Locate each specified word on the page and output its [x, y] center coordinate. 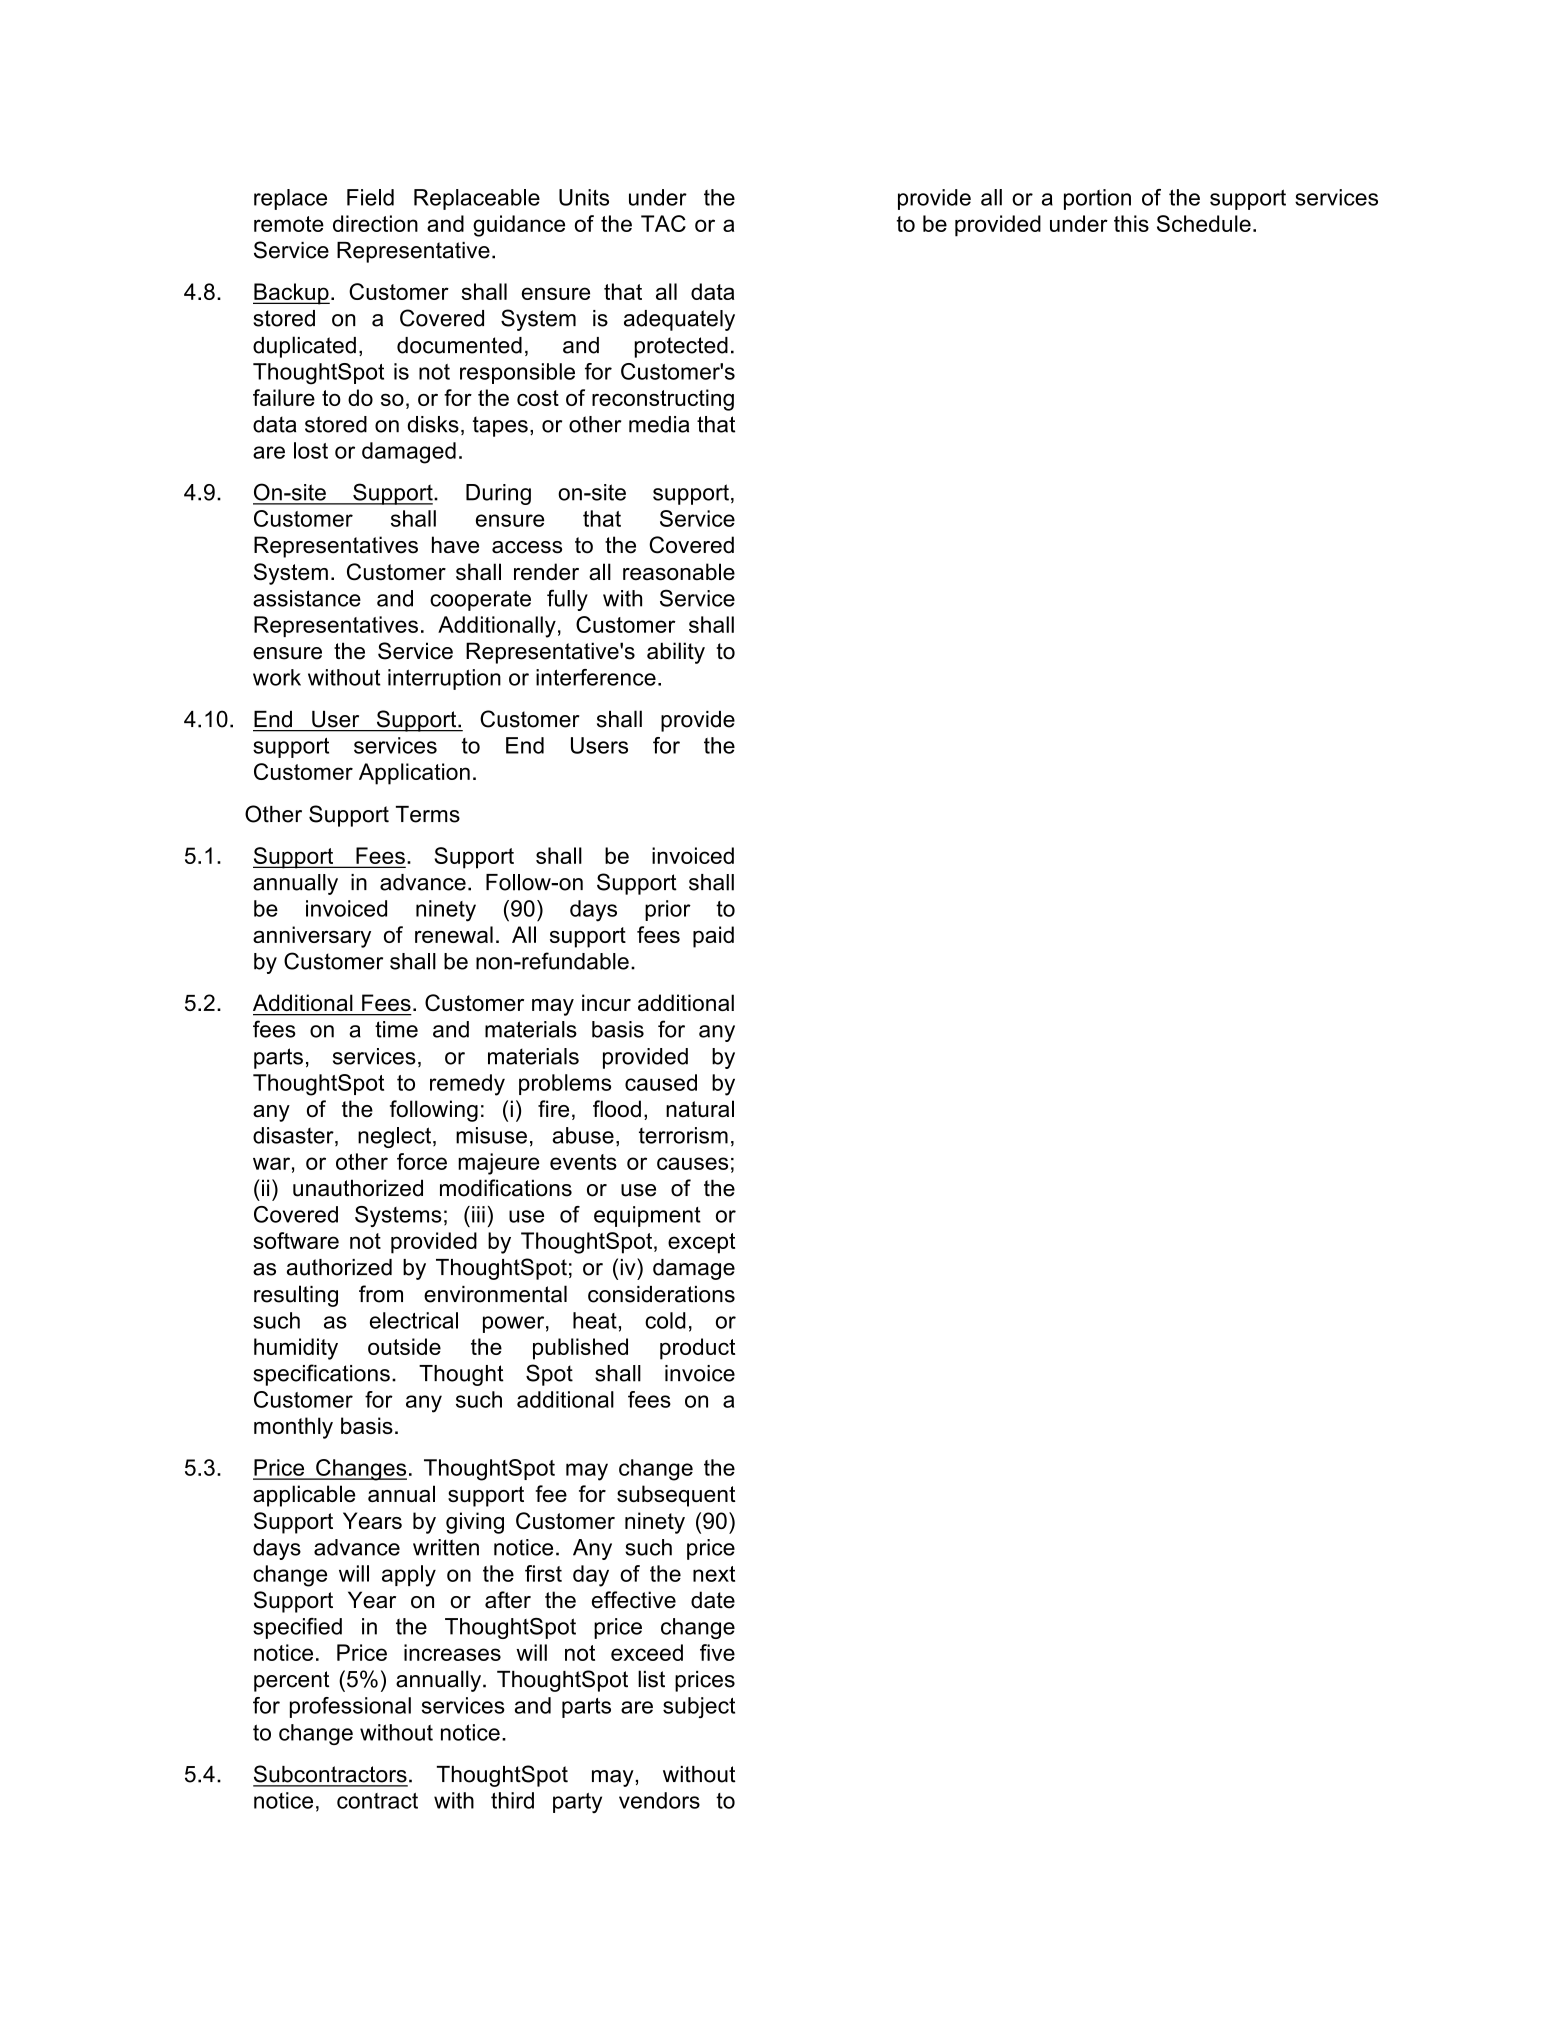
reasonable [679, 571]
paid [713, 937]
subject [699, 1707]
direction [375, 223]
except [701, 1243]
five [717, 1652]
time [396, 1029]
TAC [663, 223]
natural [700, 1109]
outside [404, 1346]
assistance [307, 598]
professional [350, 1707]
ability [676, 653]
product [697, 1349]
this [1131, 223]
